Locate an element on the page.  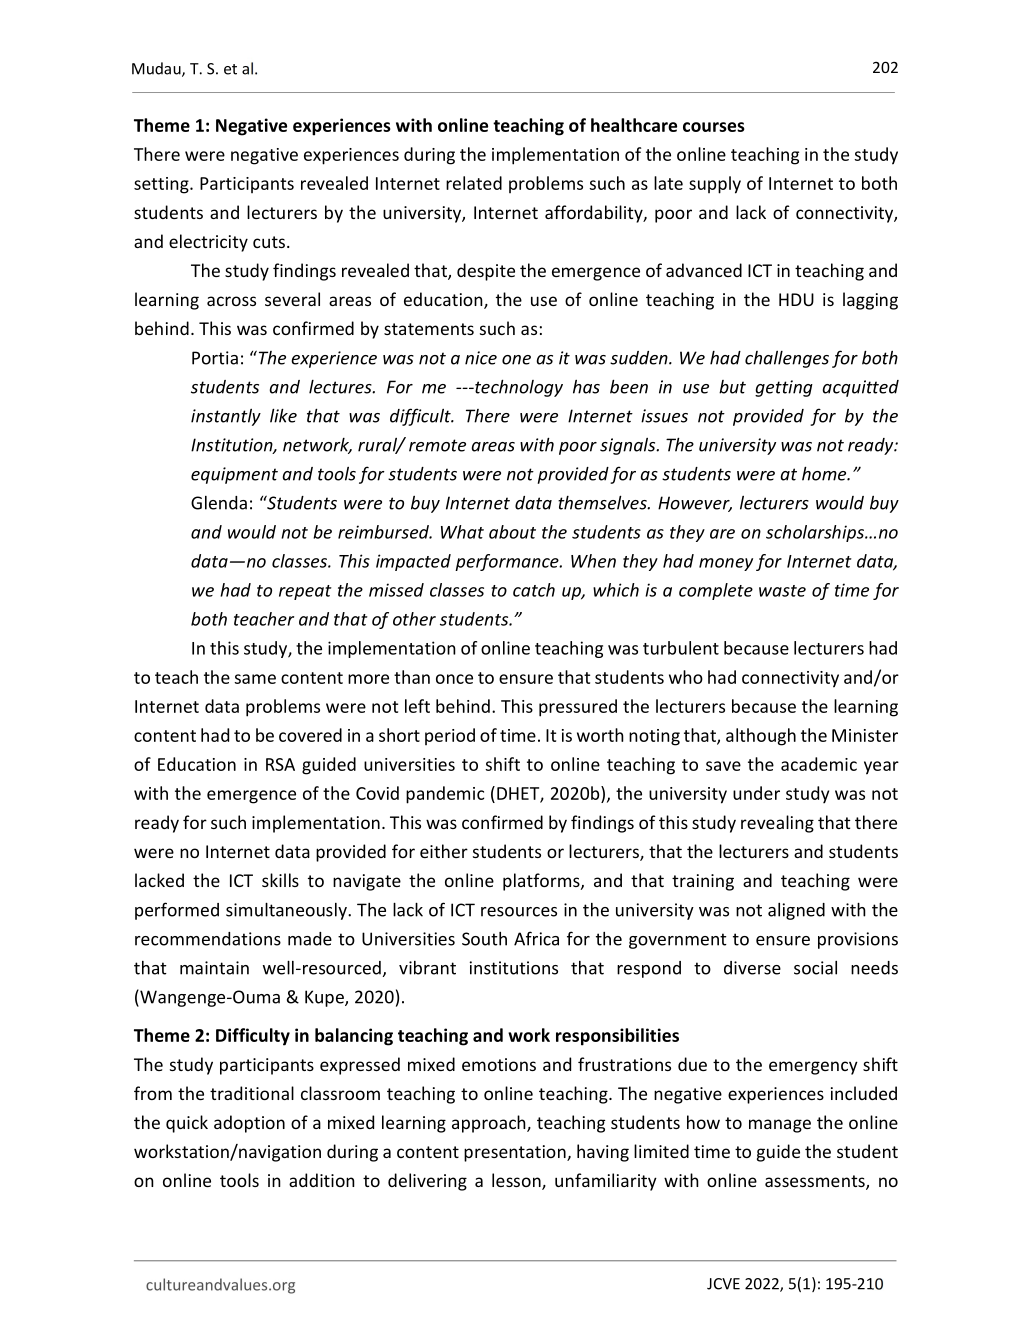
aligned is located at coordinates (796, 911).
